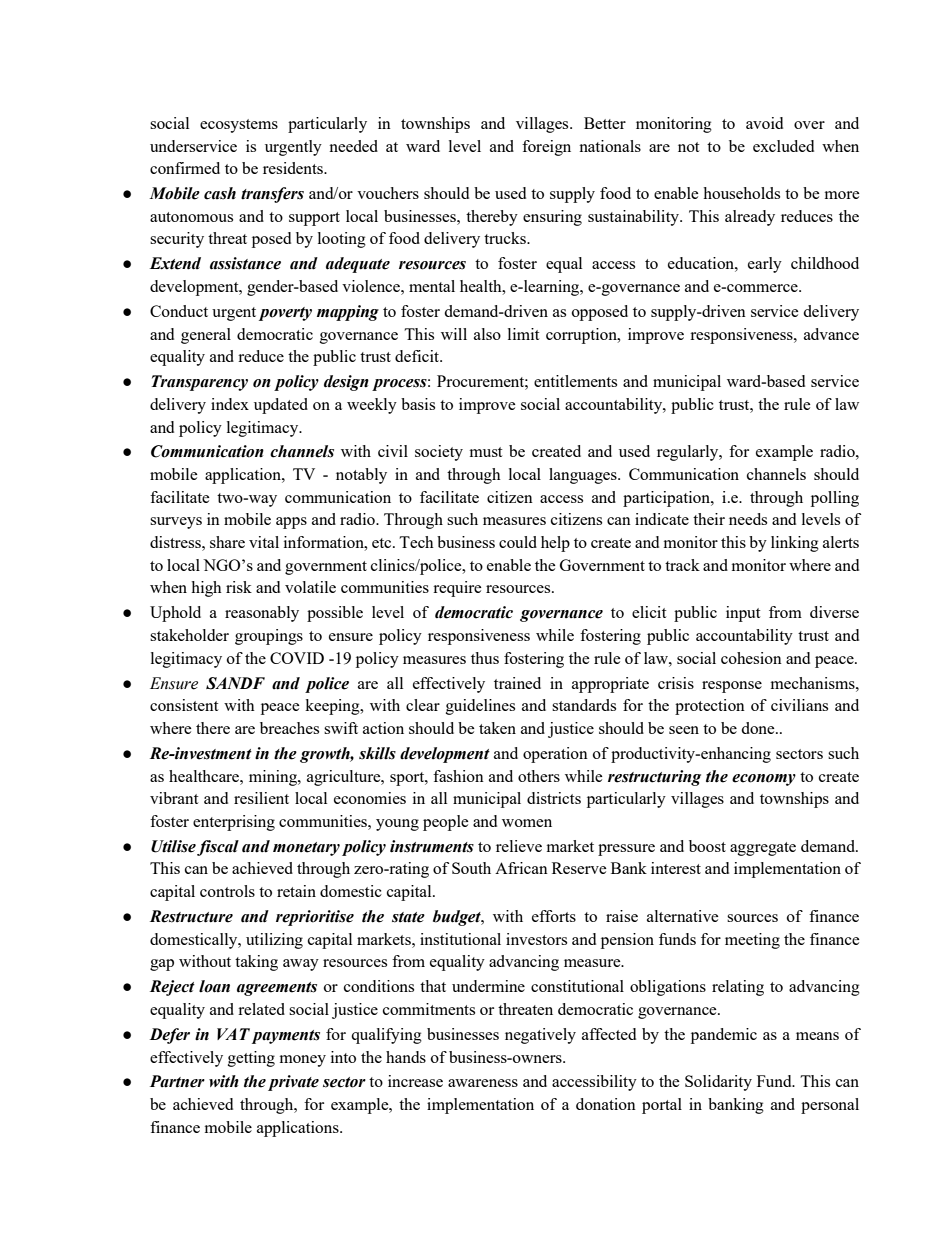  Describe the element at coordinates (239, 126) in the document. I see `ecosystems` at that location.
